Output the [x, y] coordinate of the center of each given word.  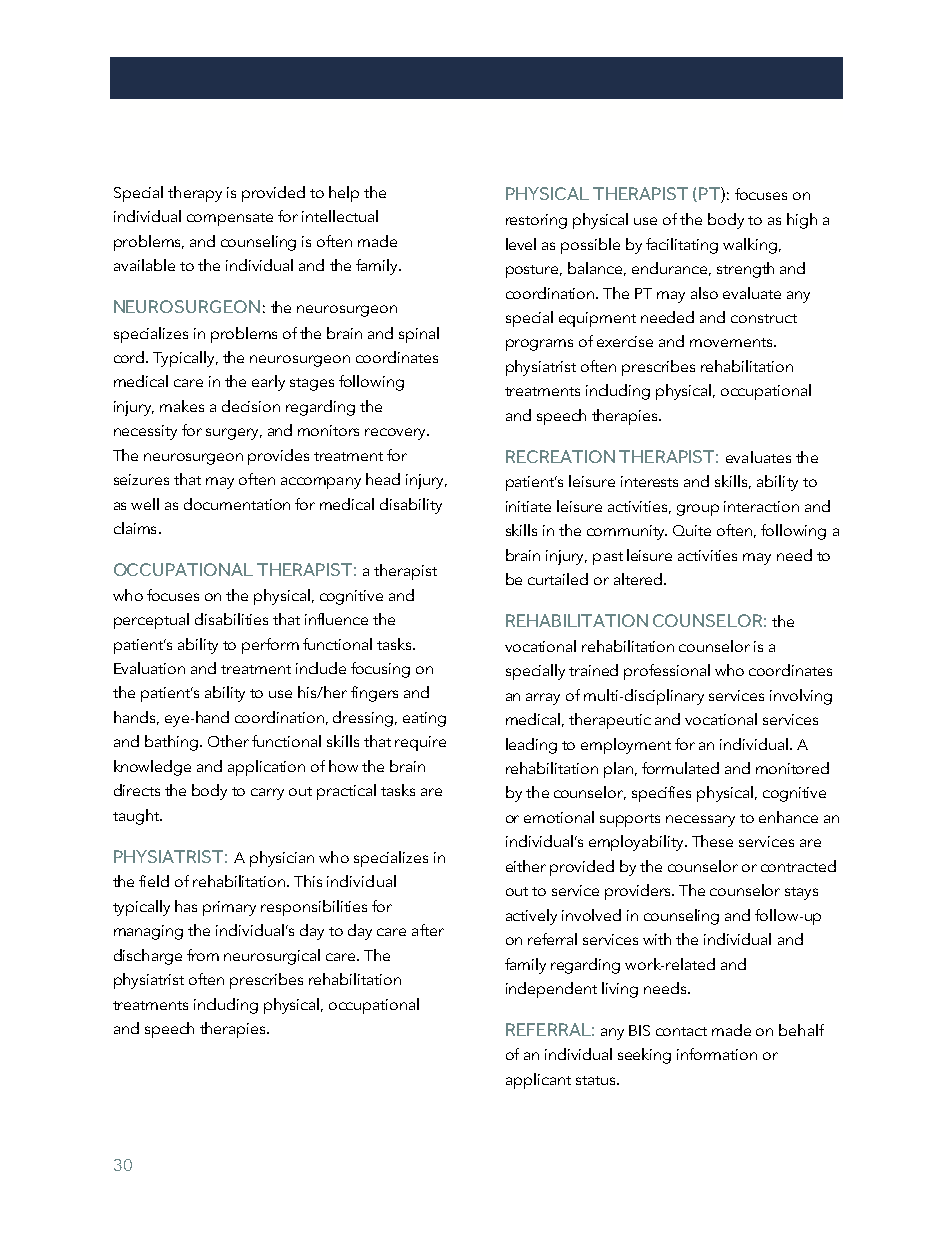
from [203, 955]
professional [667, 672]
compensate [230, 219]
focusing [380, 670]
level [521, 244]
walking [750, 246]
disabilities [231, 619]
